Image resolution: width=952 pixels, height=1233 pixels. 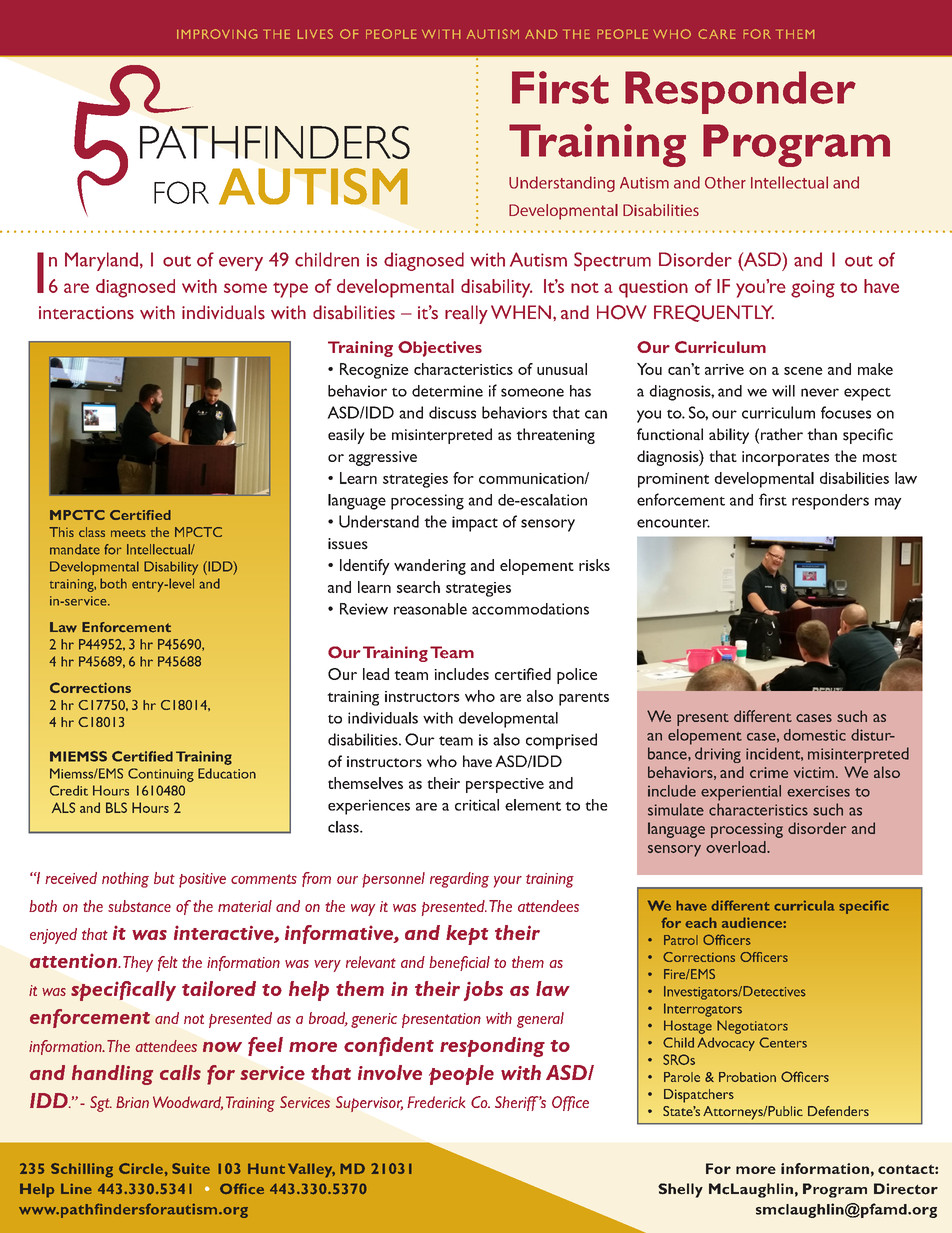 I want to click on IMPROVING, so click(x=217, y=34).
